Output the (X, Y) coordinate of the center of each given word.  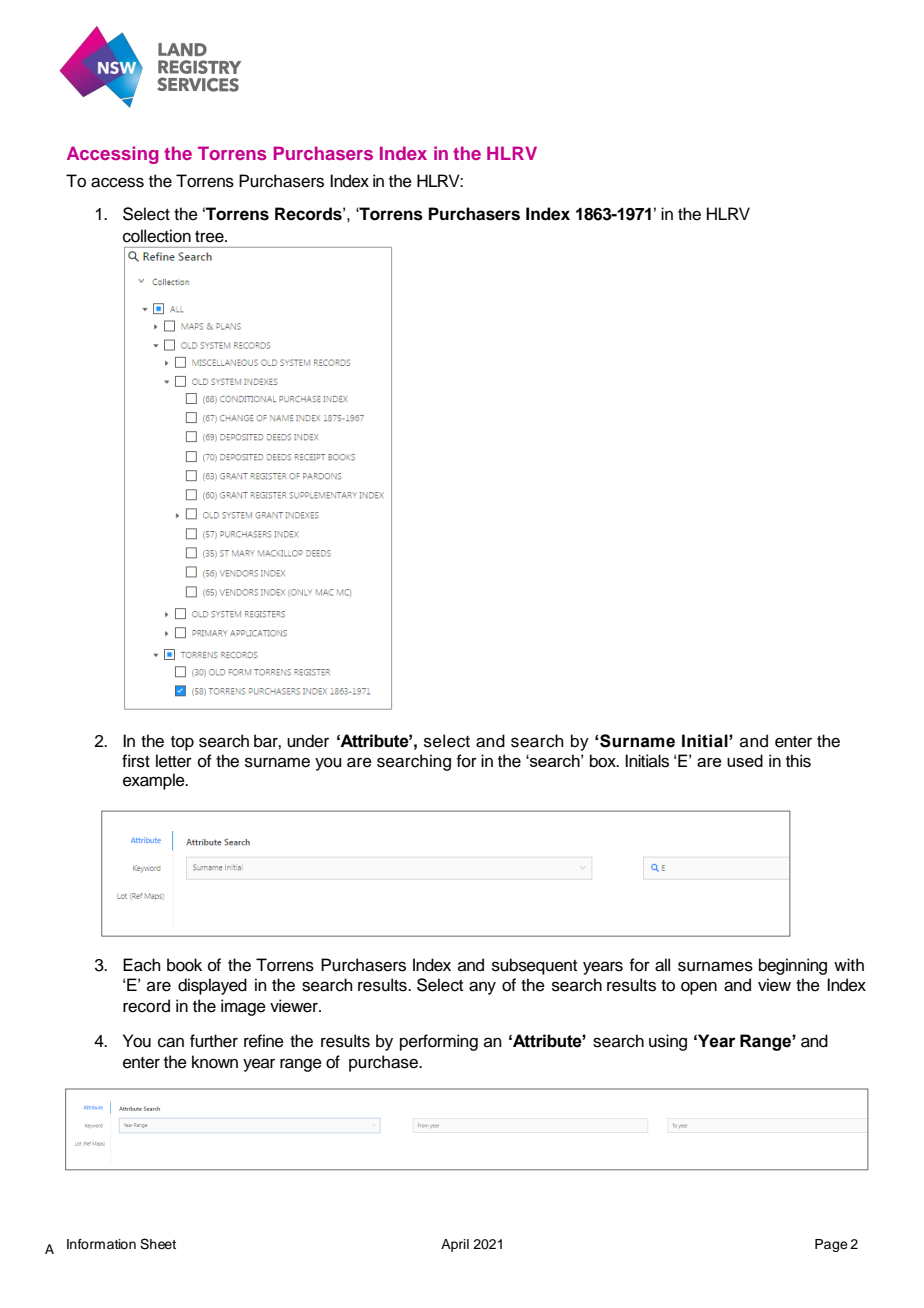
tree (210, 237)
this (798, 761)
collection (157, 236)
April (455, 1245)
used (745, 760)
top (182, 743)
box (604, 761)
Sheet (158, 1244)
